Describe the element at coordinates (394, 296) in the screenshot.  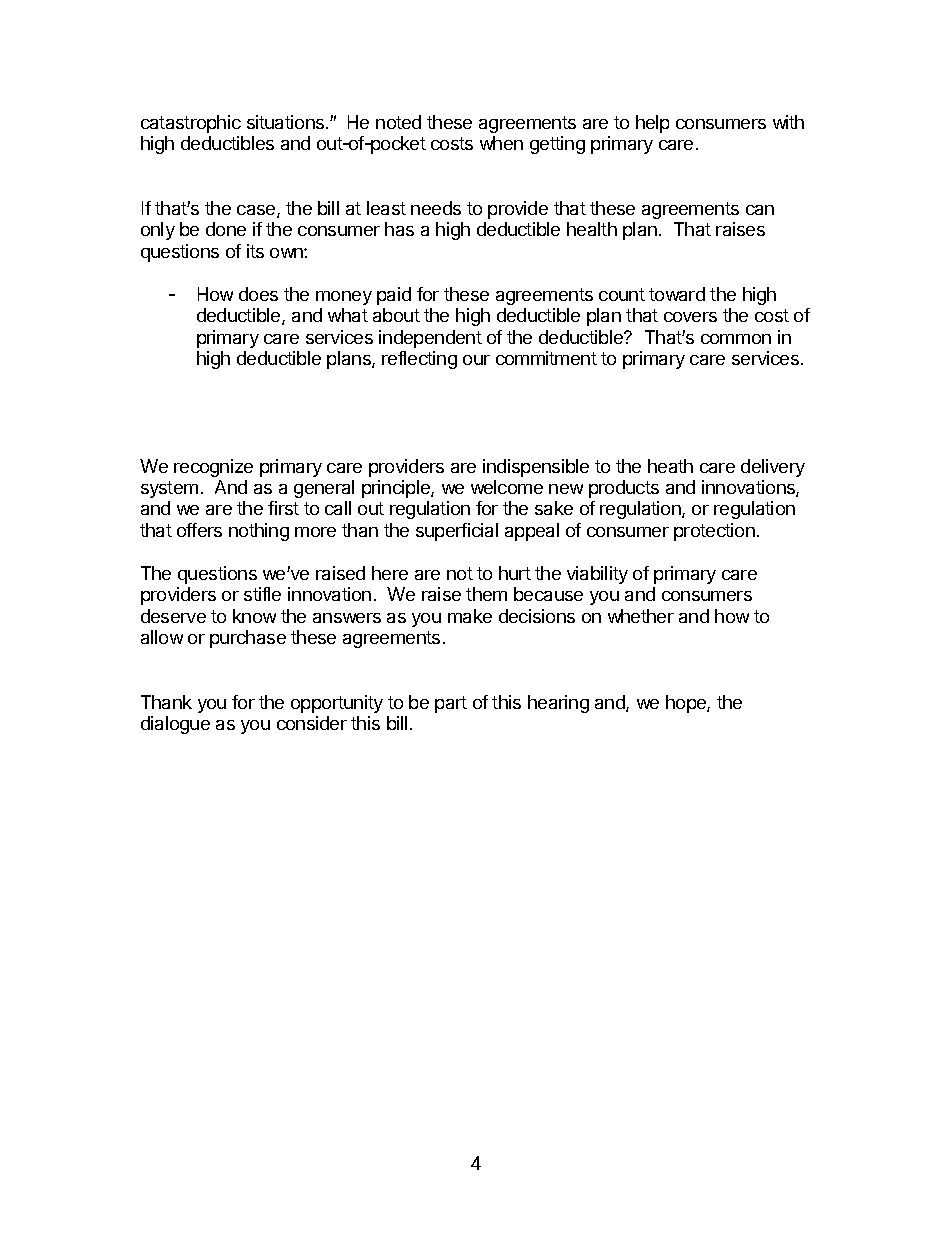
I see `paid` at that location.
